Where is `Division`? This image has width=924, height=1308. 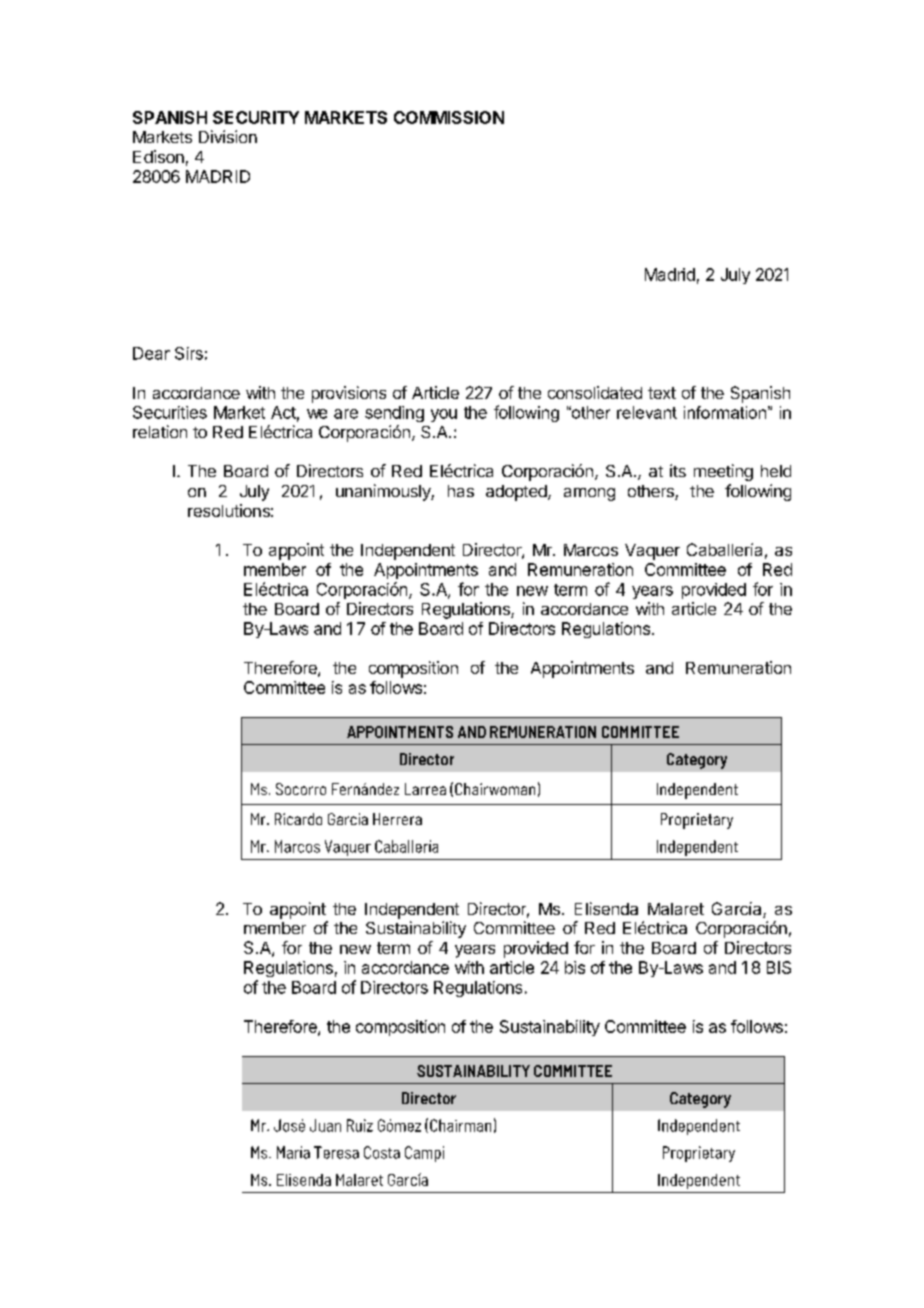
Division is located at coordinates (228, 136).
